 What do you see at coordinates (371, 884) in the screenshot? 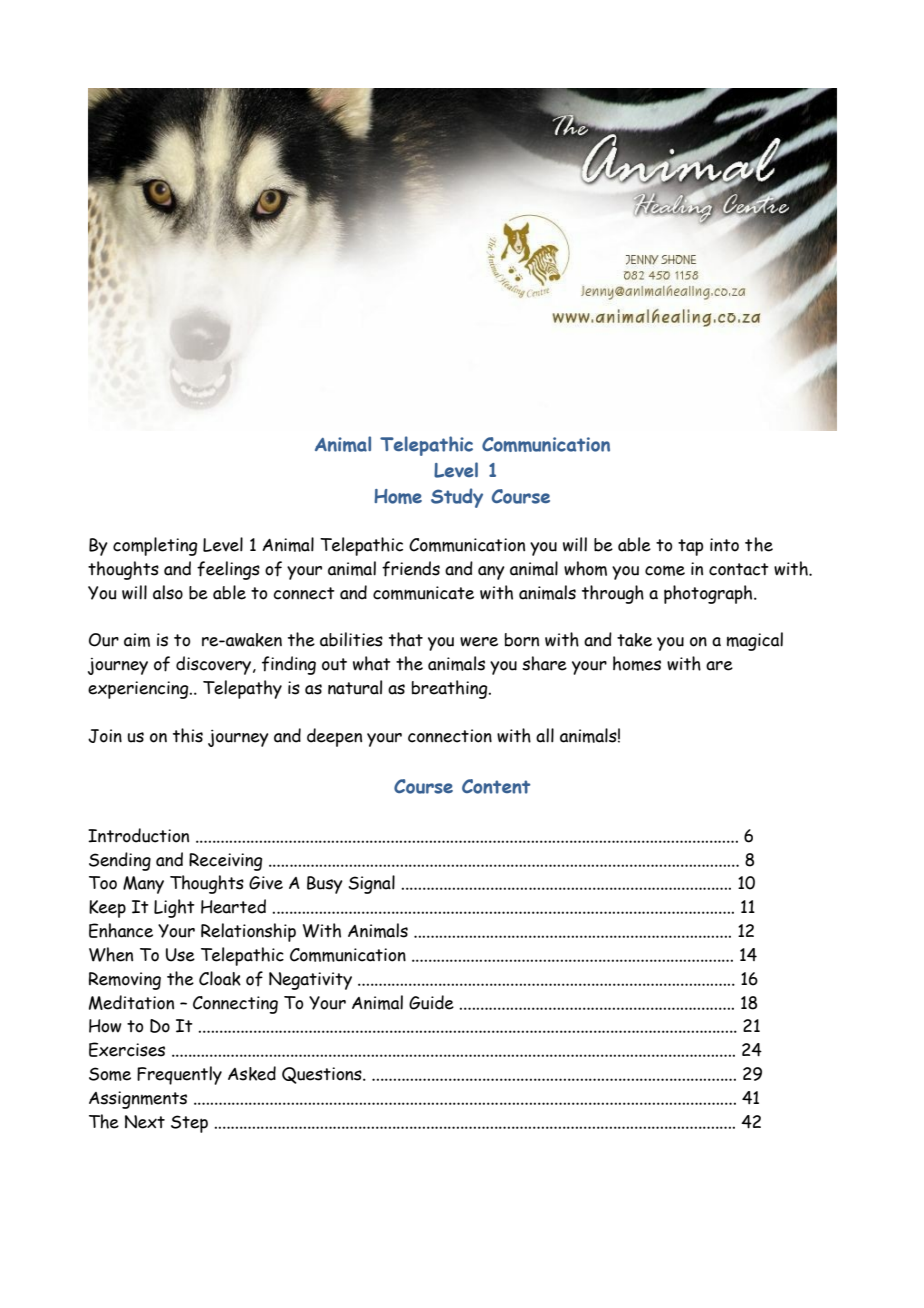
I see `Signal` at bounding box center [371, 884].
